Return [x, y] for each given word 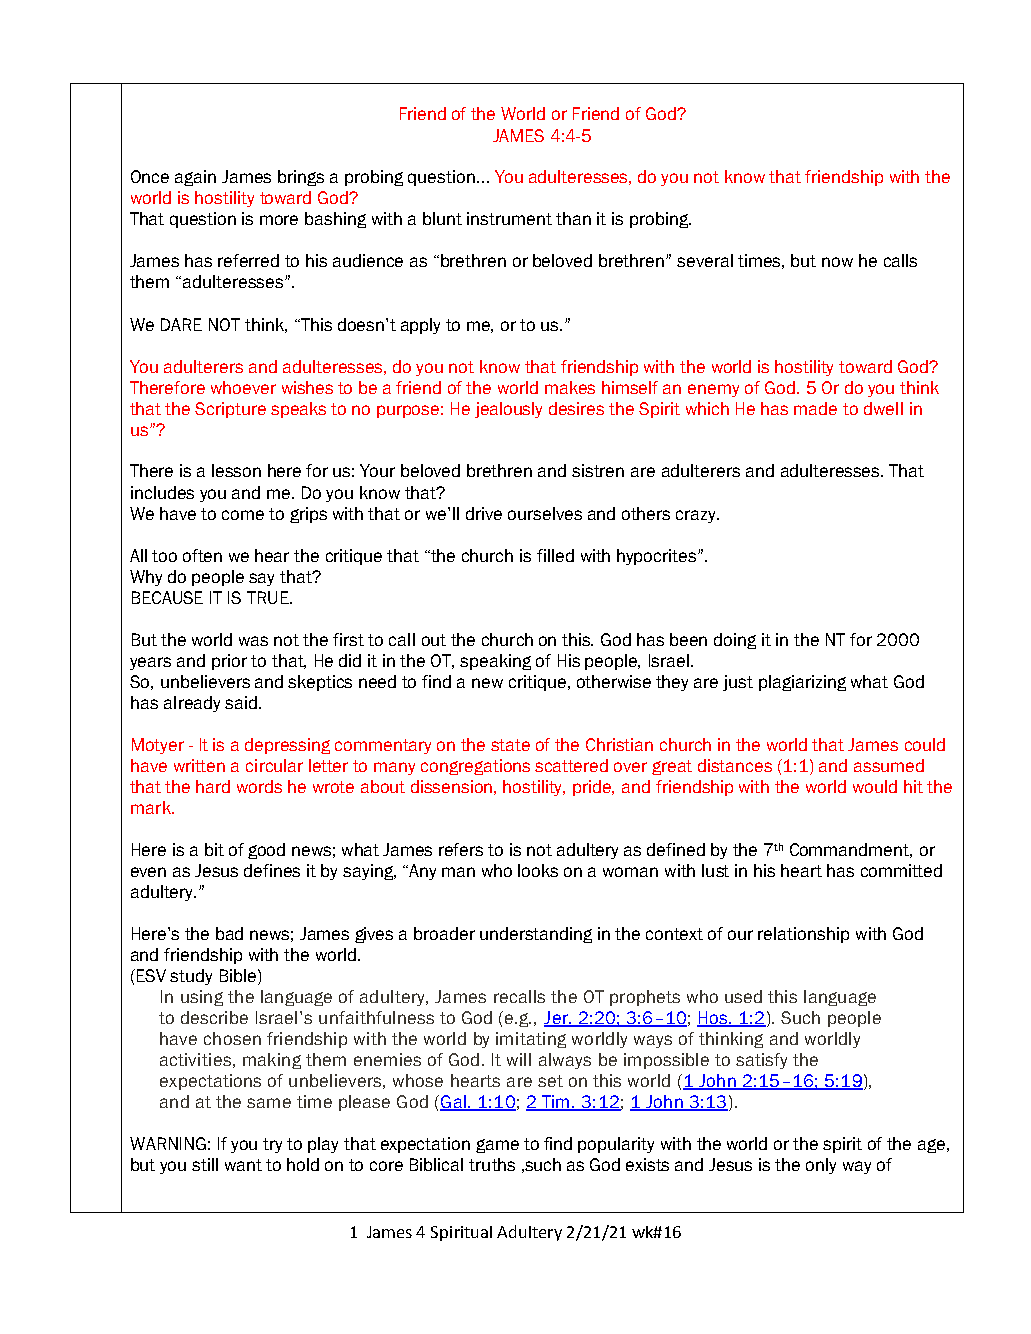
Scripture [230, 410]
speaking [495, 662]
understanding [536, 935]
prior [229, 662]
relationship [803, 935]
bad [229, 933]
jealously [508, 410]
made [815, 408]
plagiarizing [802, 683]
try [272, 1145]
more [279, 220]
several [705, 260]
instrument [509, 218]
